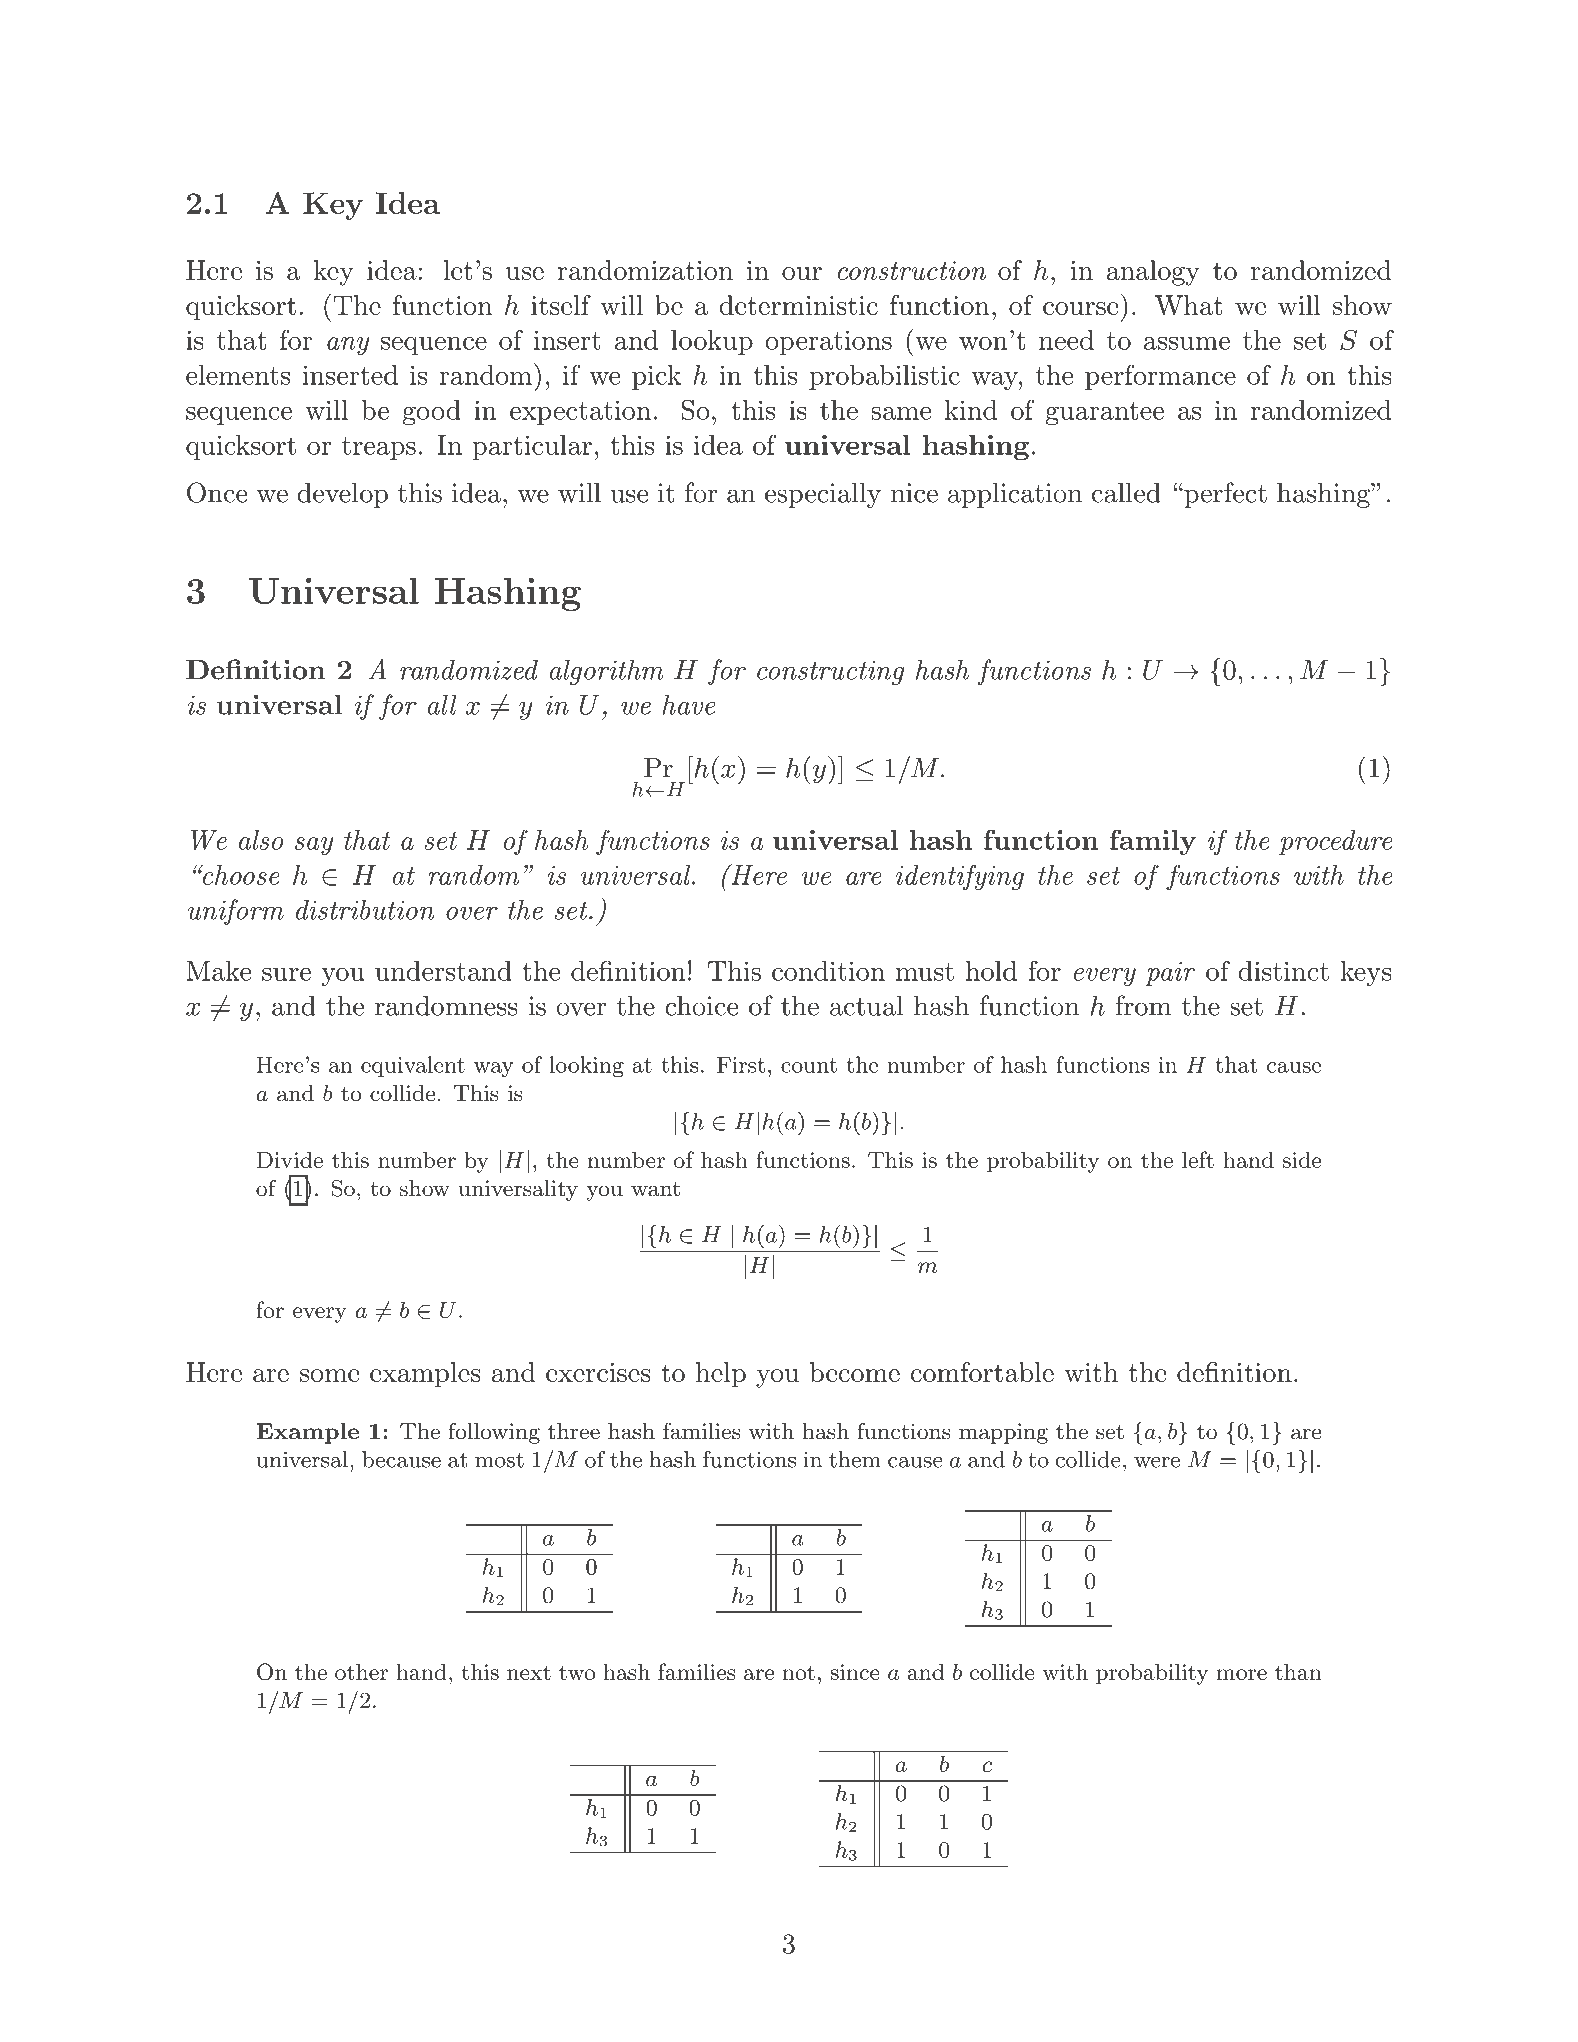 Image resolution: width=1578 pixels, height=2042 pixels. What do you see at coordinates (1189, 305) in the document?
I see `What` at bounding box center [1189, 305].
